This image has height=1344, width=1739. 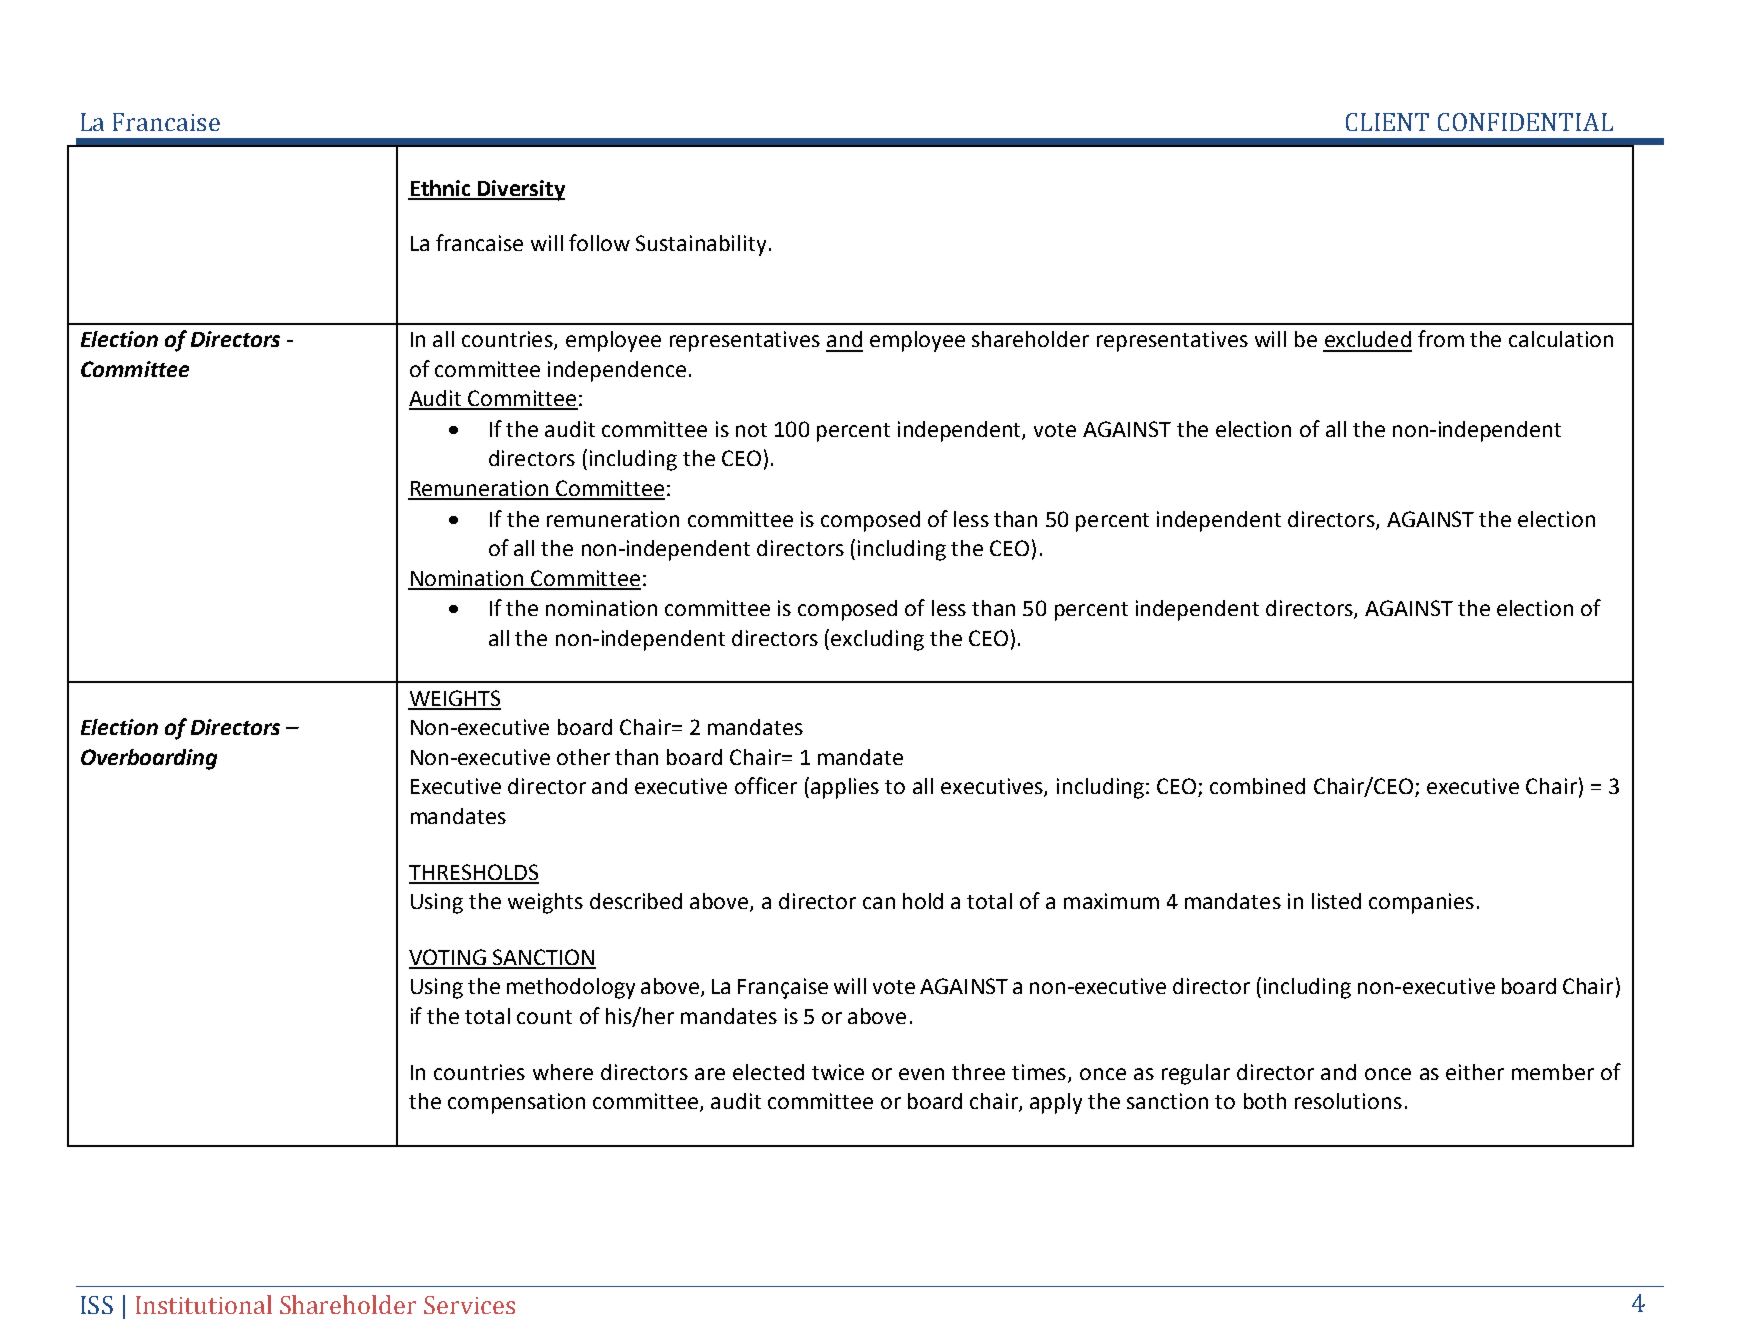 What do you see at coordinates (701, 245) in the image?
I see `Sustainability` at bounding box center [701, 245].
